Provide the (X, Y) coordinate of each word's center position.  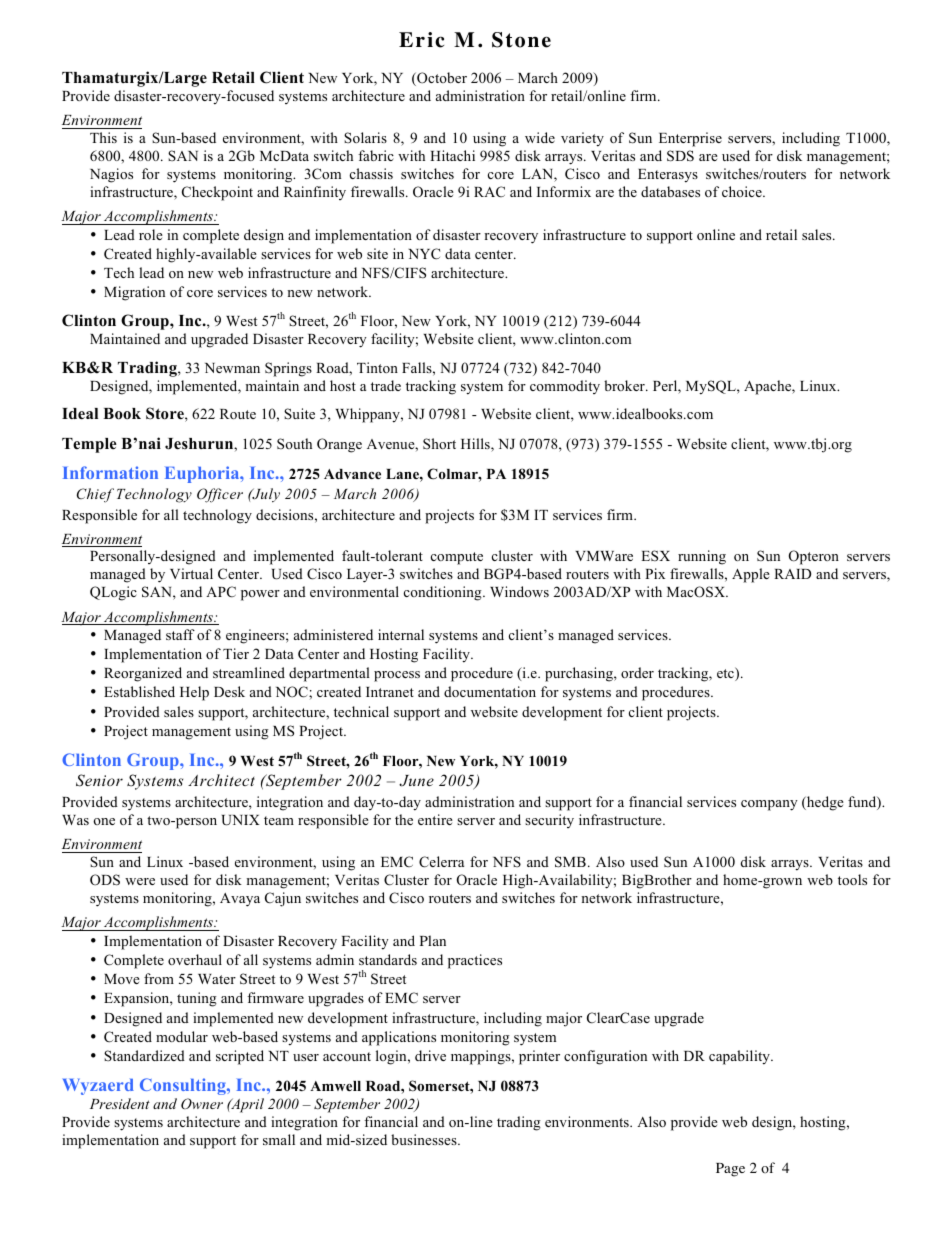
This (103, 137)
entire (435, 819)
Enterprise (690, 139)
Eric (421, 40)
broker (625, 385)
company (769, 805)
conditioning (444, 593)
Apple (751, 575)
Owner (202, 1103)
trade (386, 385)
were (140, 881)
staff (180, 634)
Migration (134, 293)
